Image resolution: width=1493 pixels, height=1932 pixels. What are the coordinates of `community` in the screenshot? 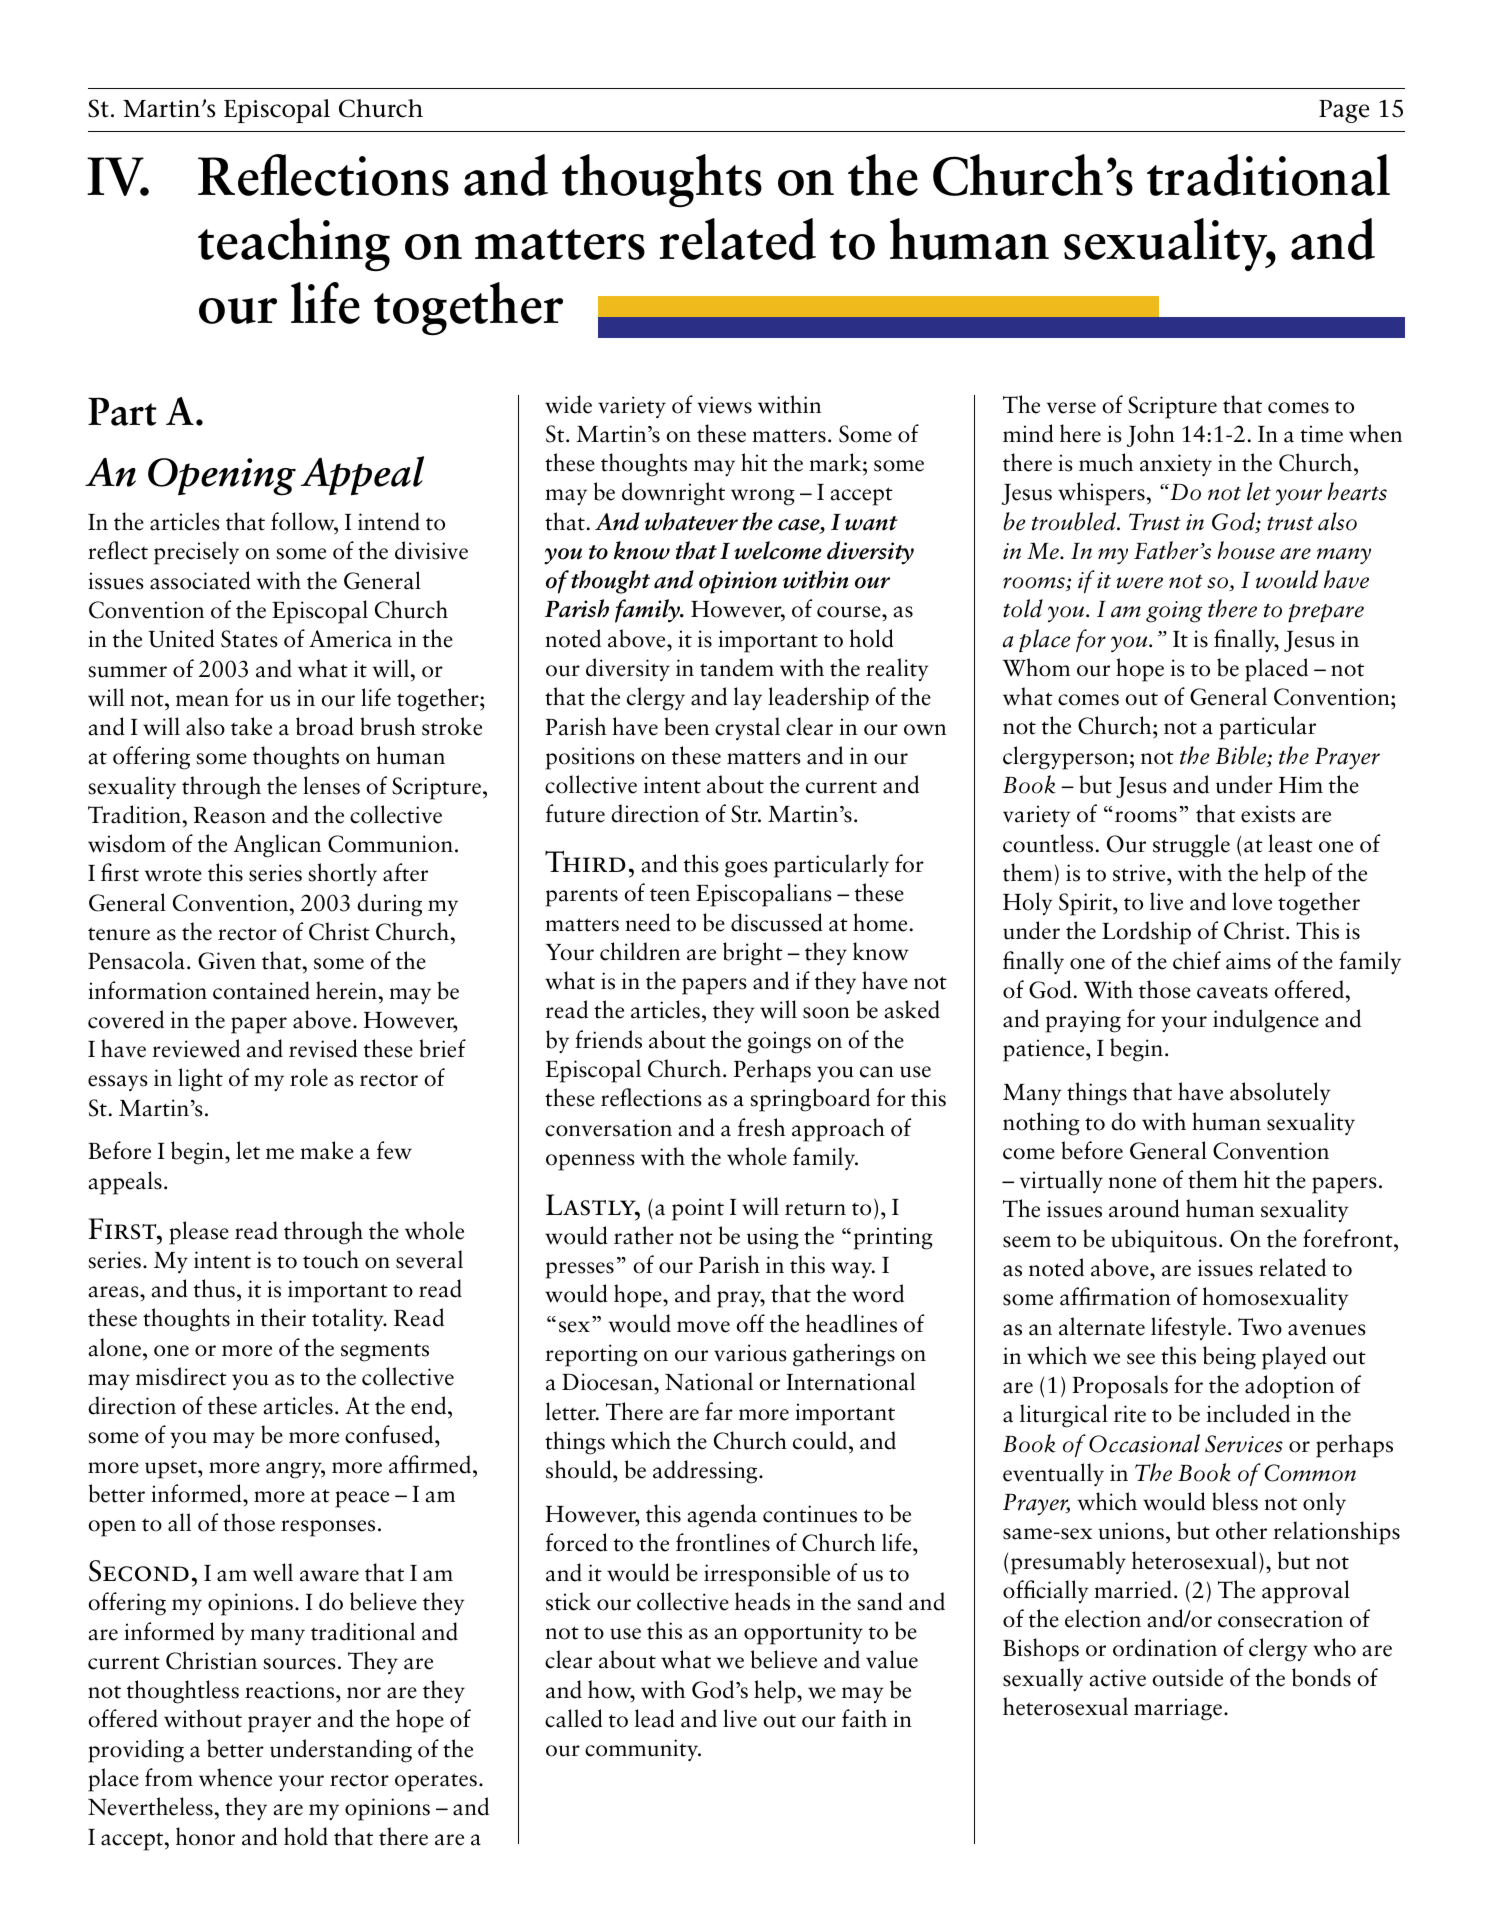 It's located at (643, 1750).
